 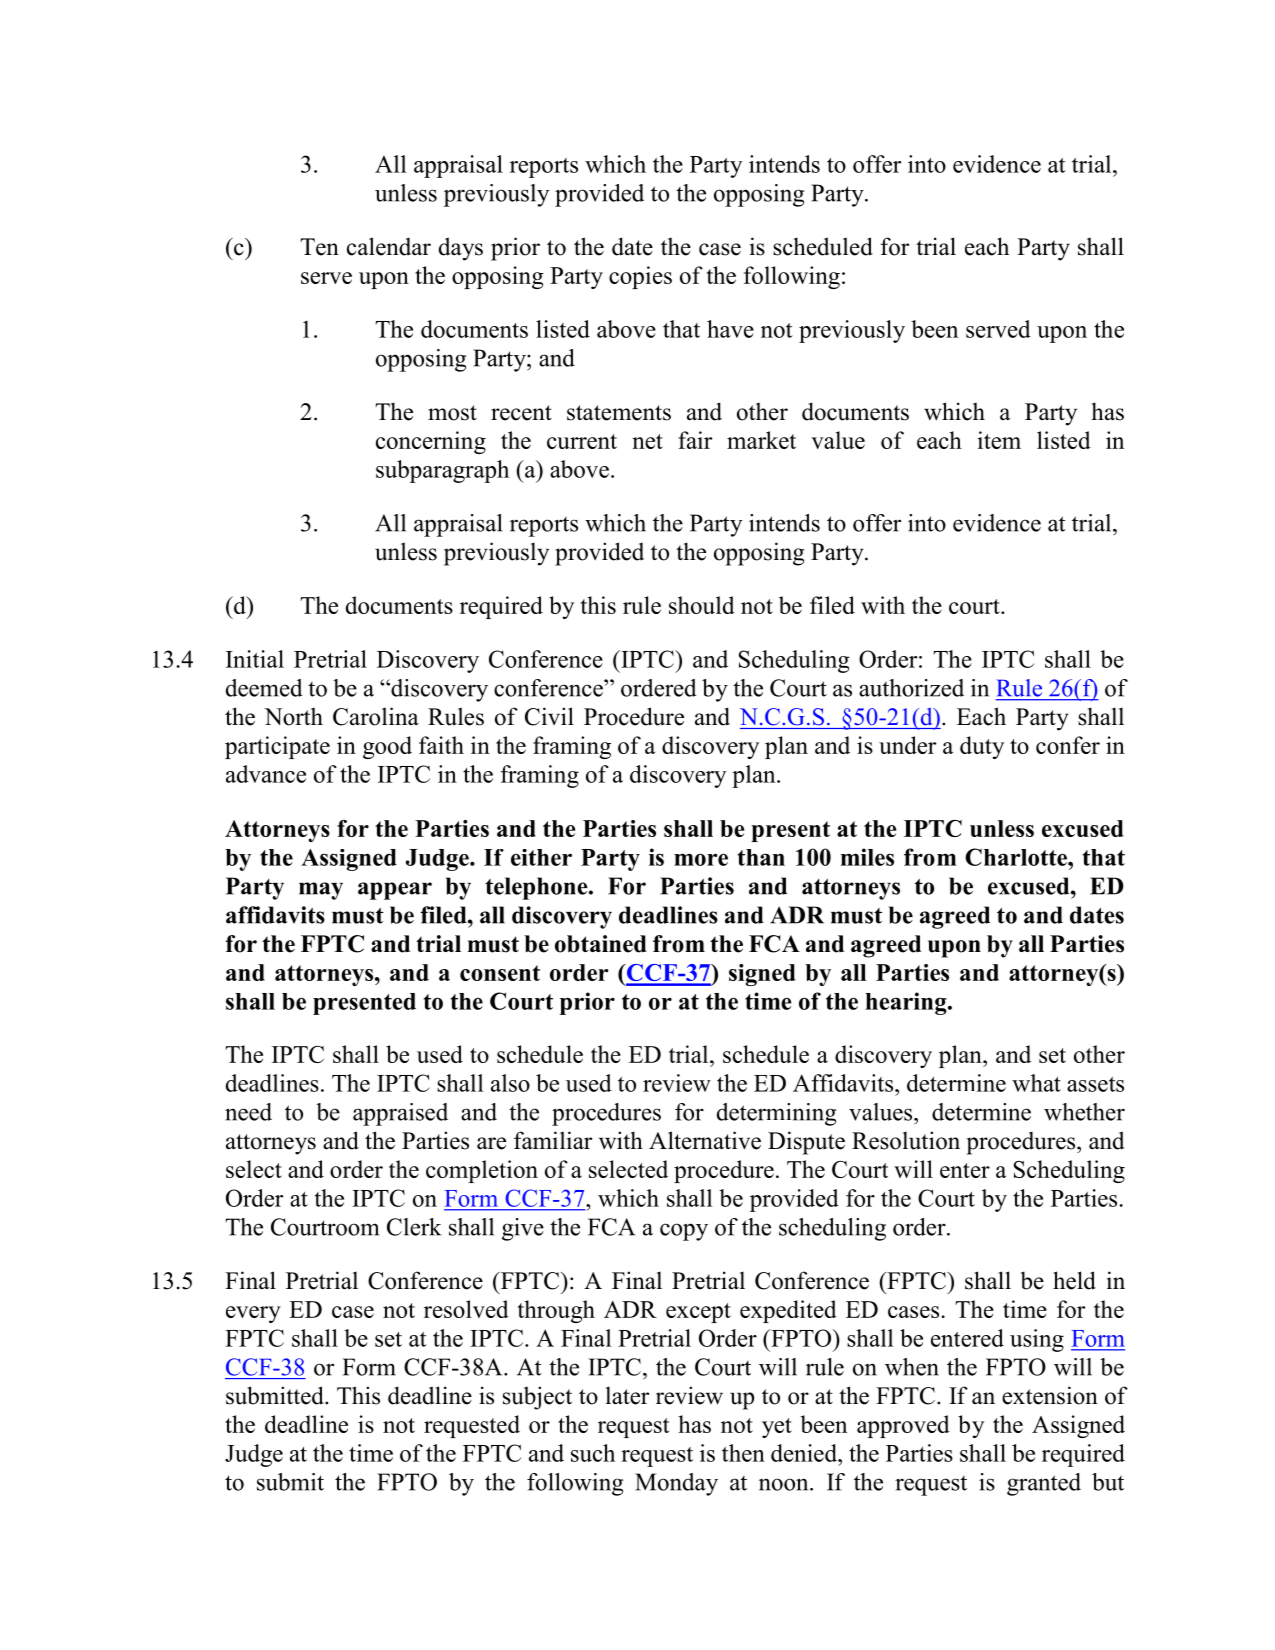 I want to click on item, so click(x=999, y=440).
